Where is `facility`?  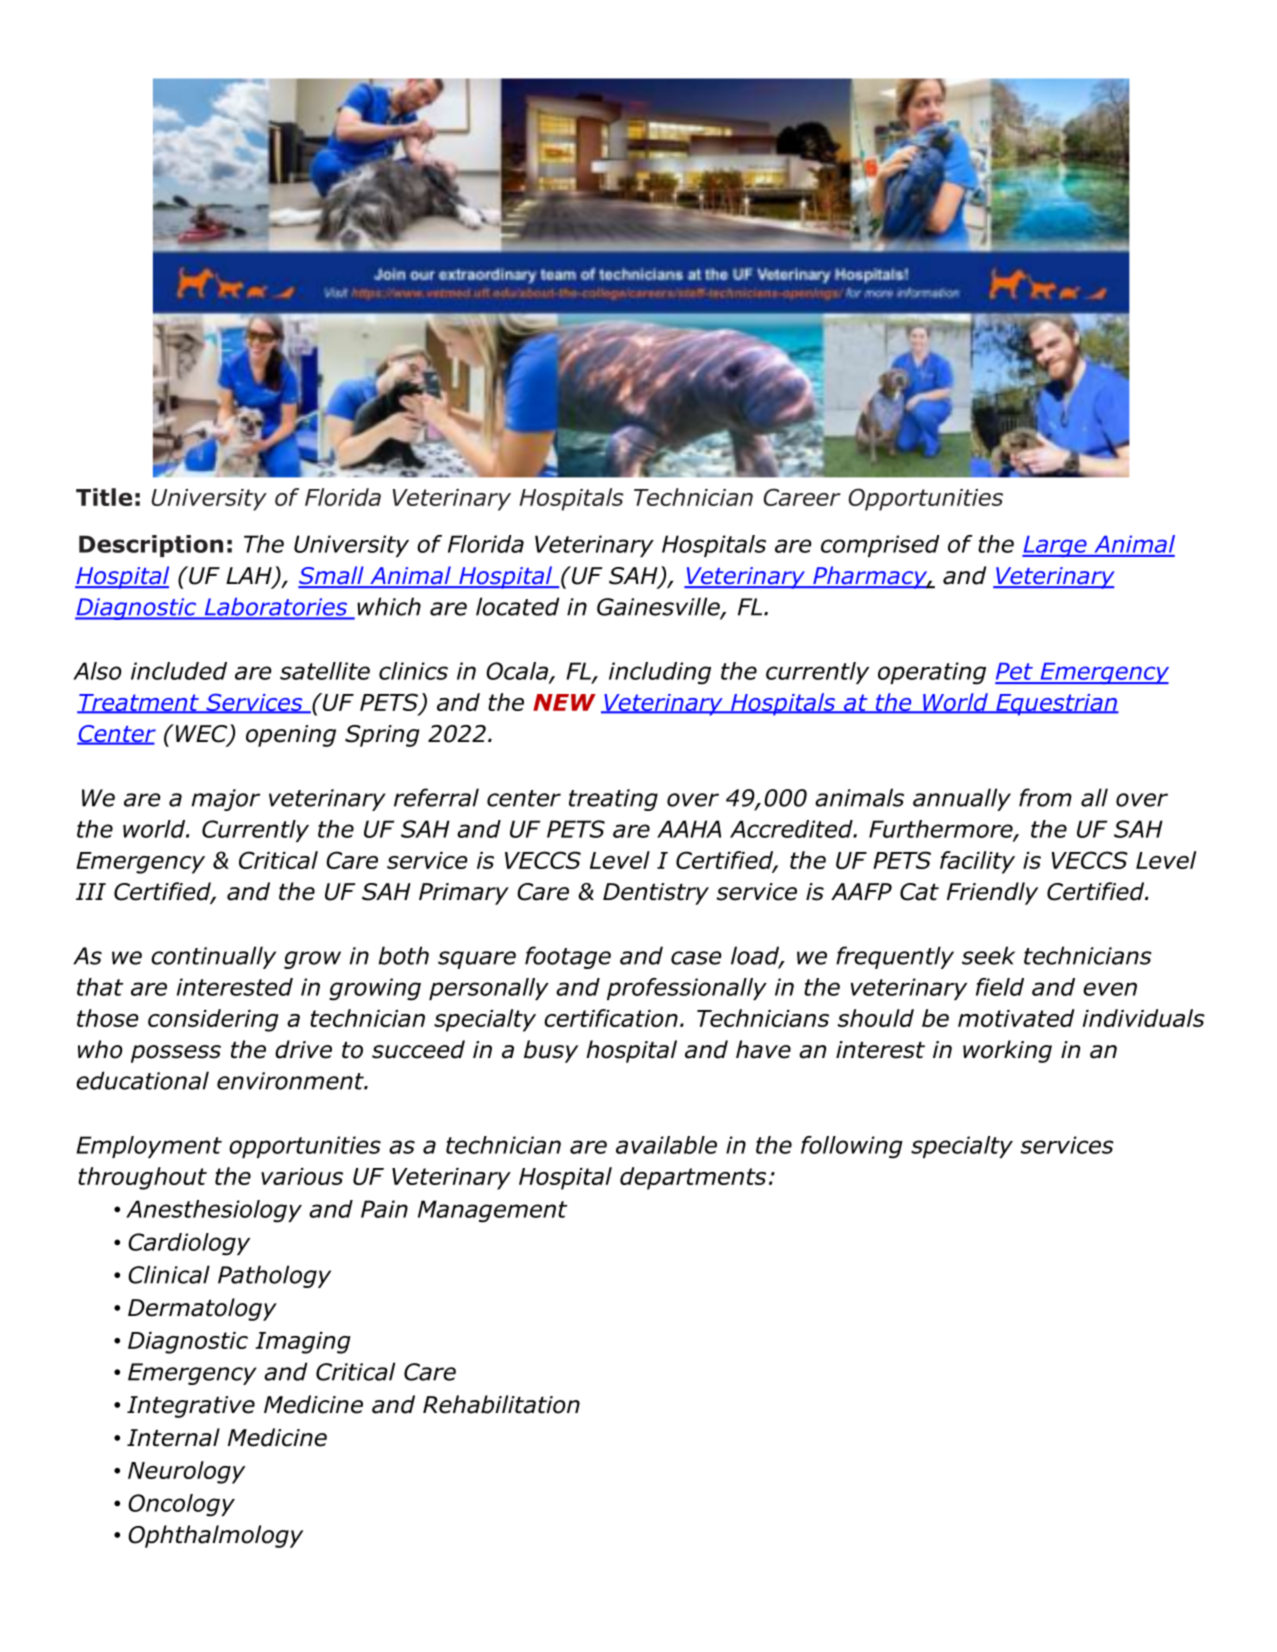 facility is located at coordinates (977, 862).
